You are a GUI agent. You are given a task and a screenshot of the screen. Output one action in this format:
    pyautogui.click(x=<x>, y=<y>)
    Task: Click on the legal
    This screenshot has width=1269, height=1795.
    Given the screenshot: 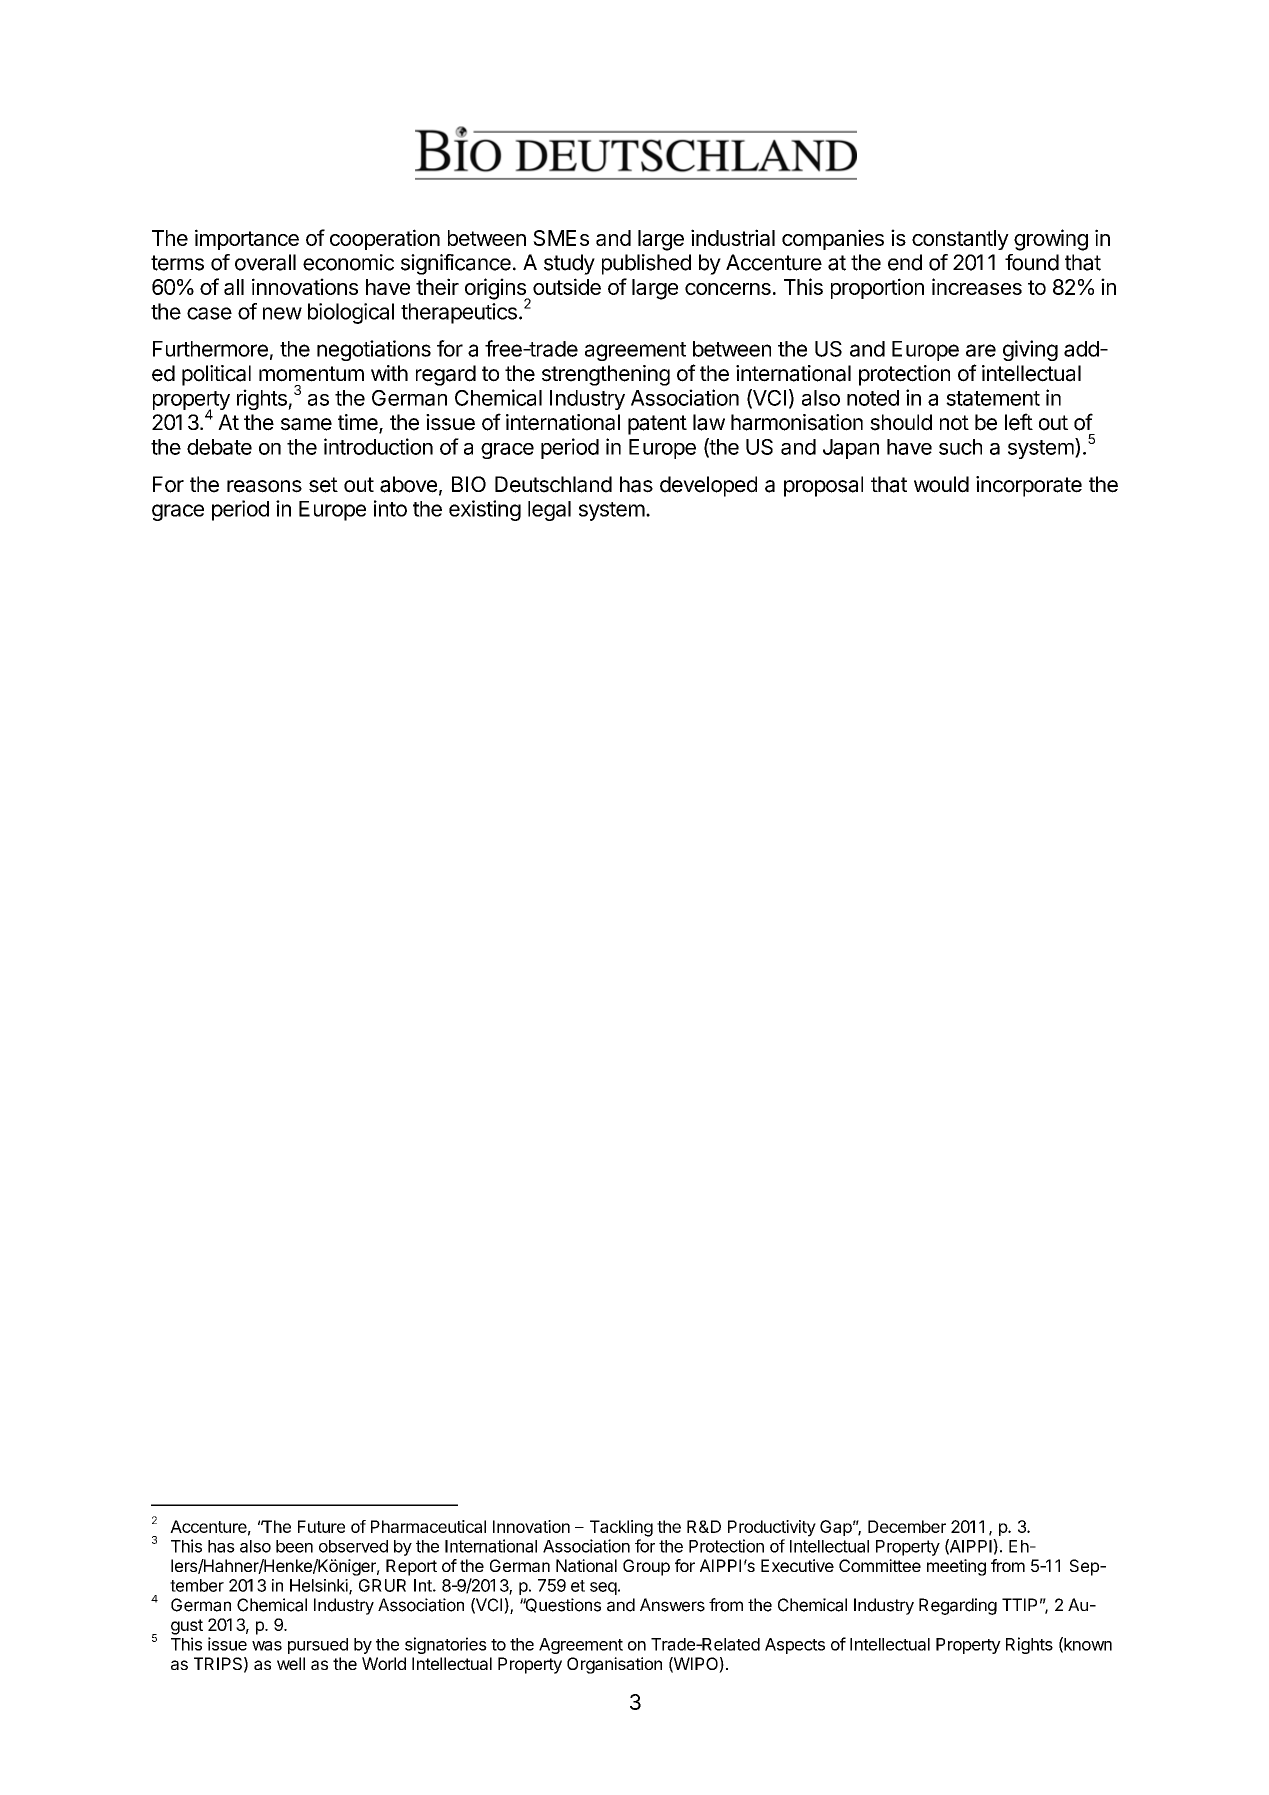 What is the action you would take?
    pyautogui.click(x=549, y=511)
